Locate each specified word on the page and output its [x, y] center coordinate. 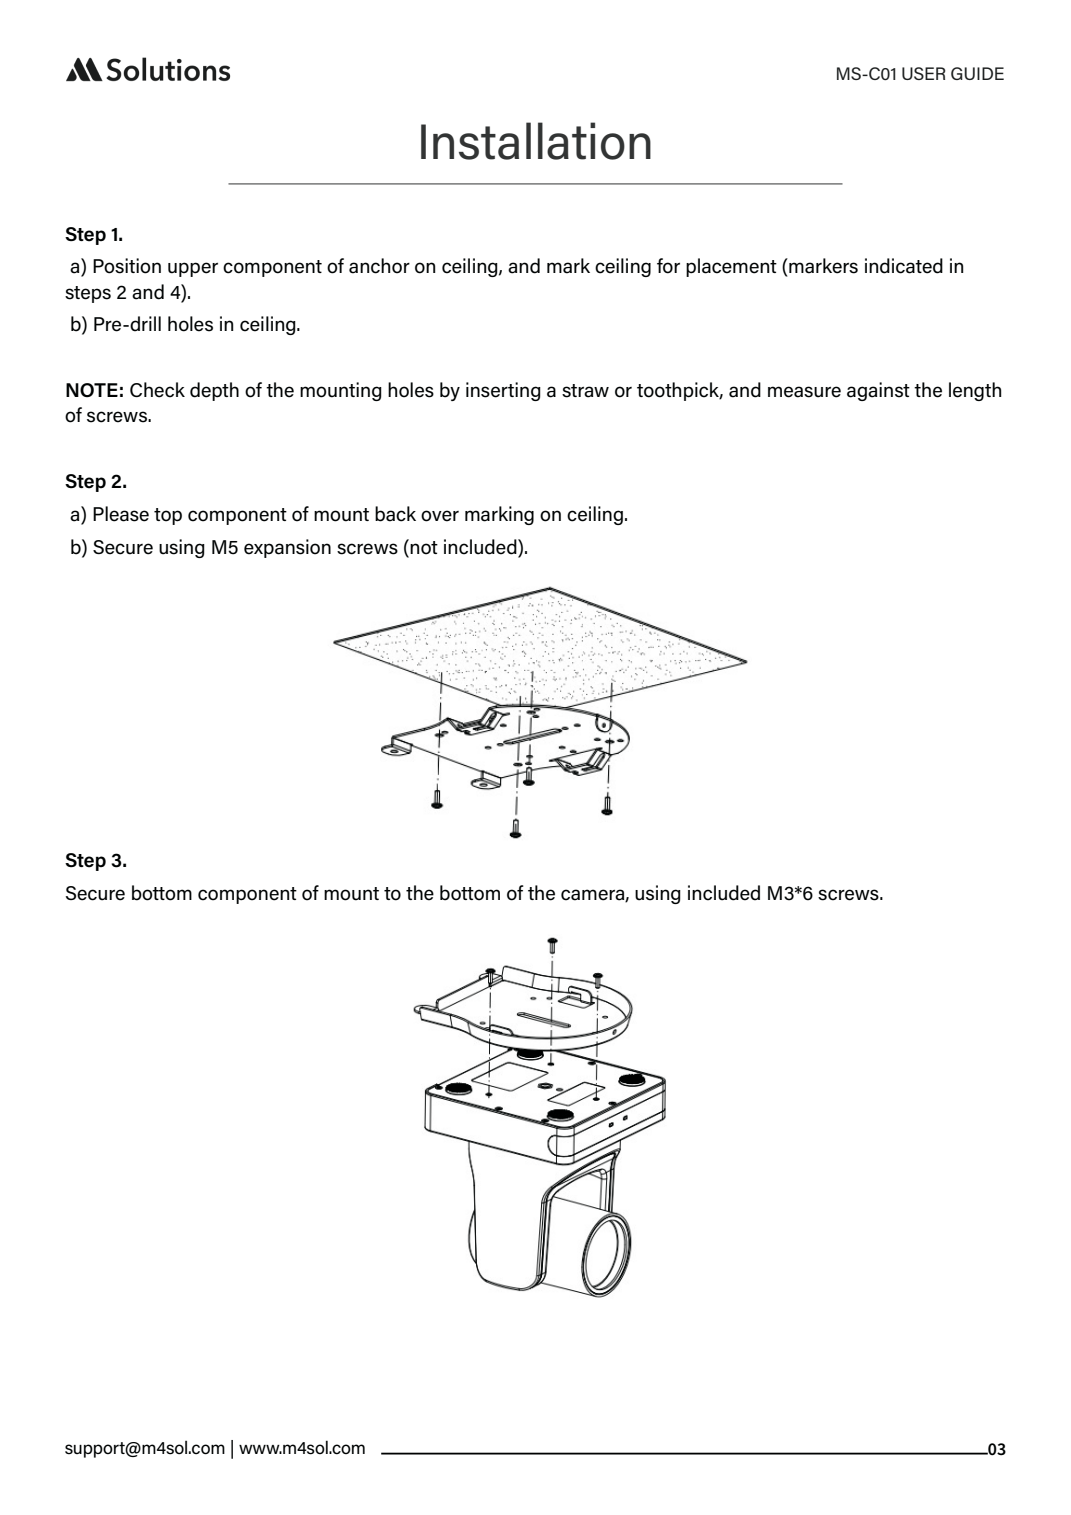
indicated [904, 266]
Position [127, 266]
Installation [536, 141]
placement [731, 267]
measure [804, 392]
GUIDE [977, 73]
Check [157, 390]
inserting [503, 391]
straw [585, 391]
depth [214, 391]
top [168, 516]
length [975, 391]
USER [924, 73]
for [668, 266]
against [878, 391]
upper [193, 269]
